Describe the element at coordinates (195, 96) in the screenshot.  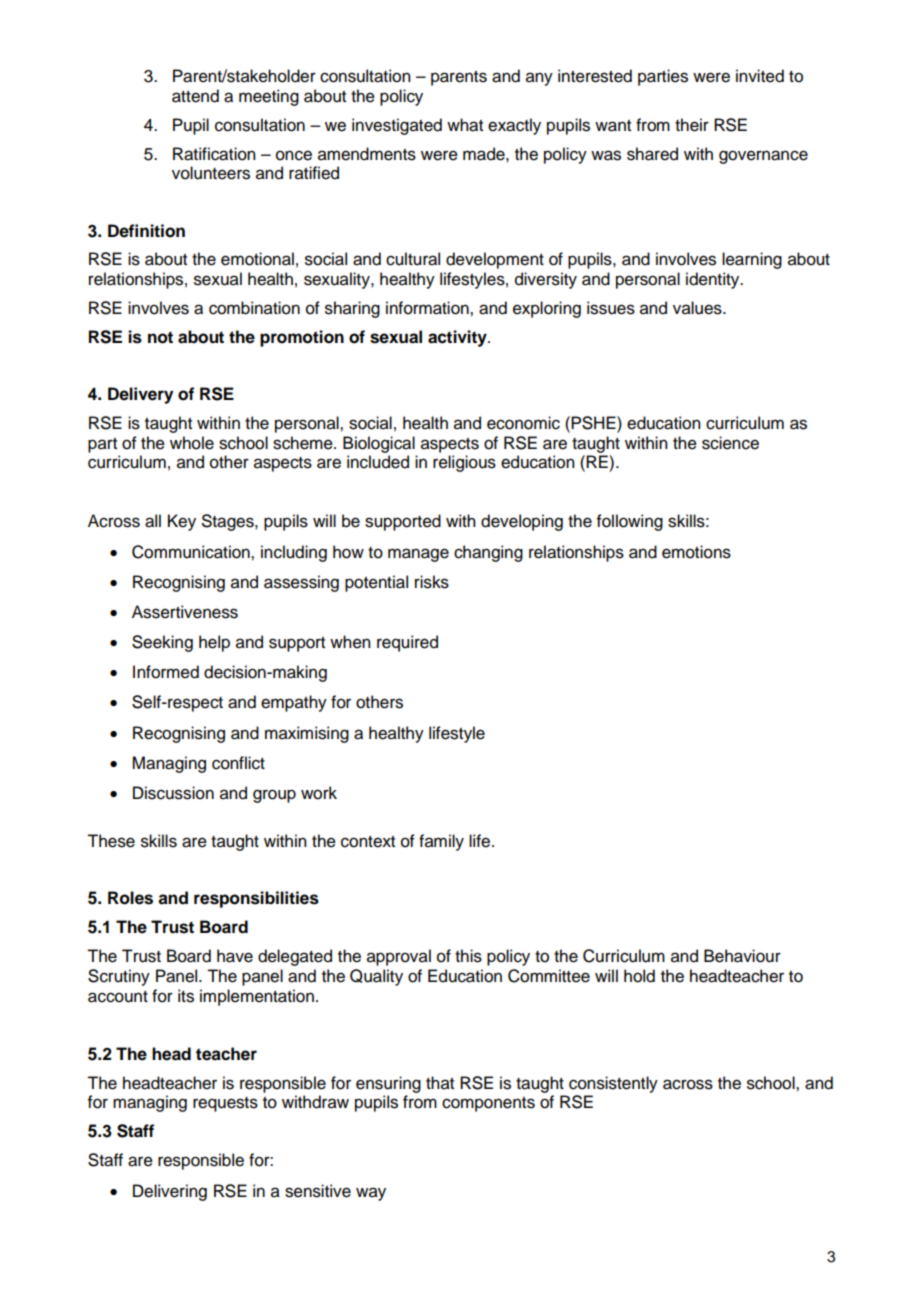
I see `attend` at that location.
